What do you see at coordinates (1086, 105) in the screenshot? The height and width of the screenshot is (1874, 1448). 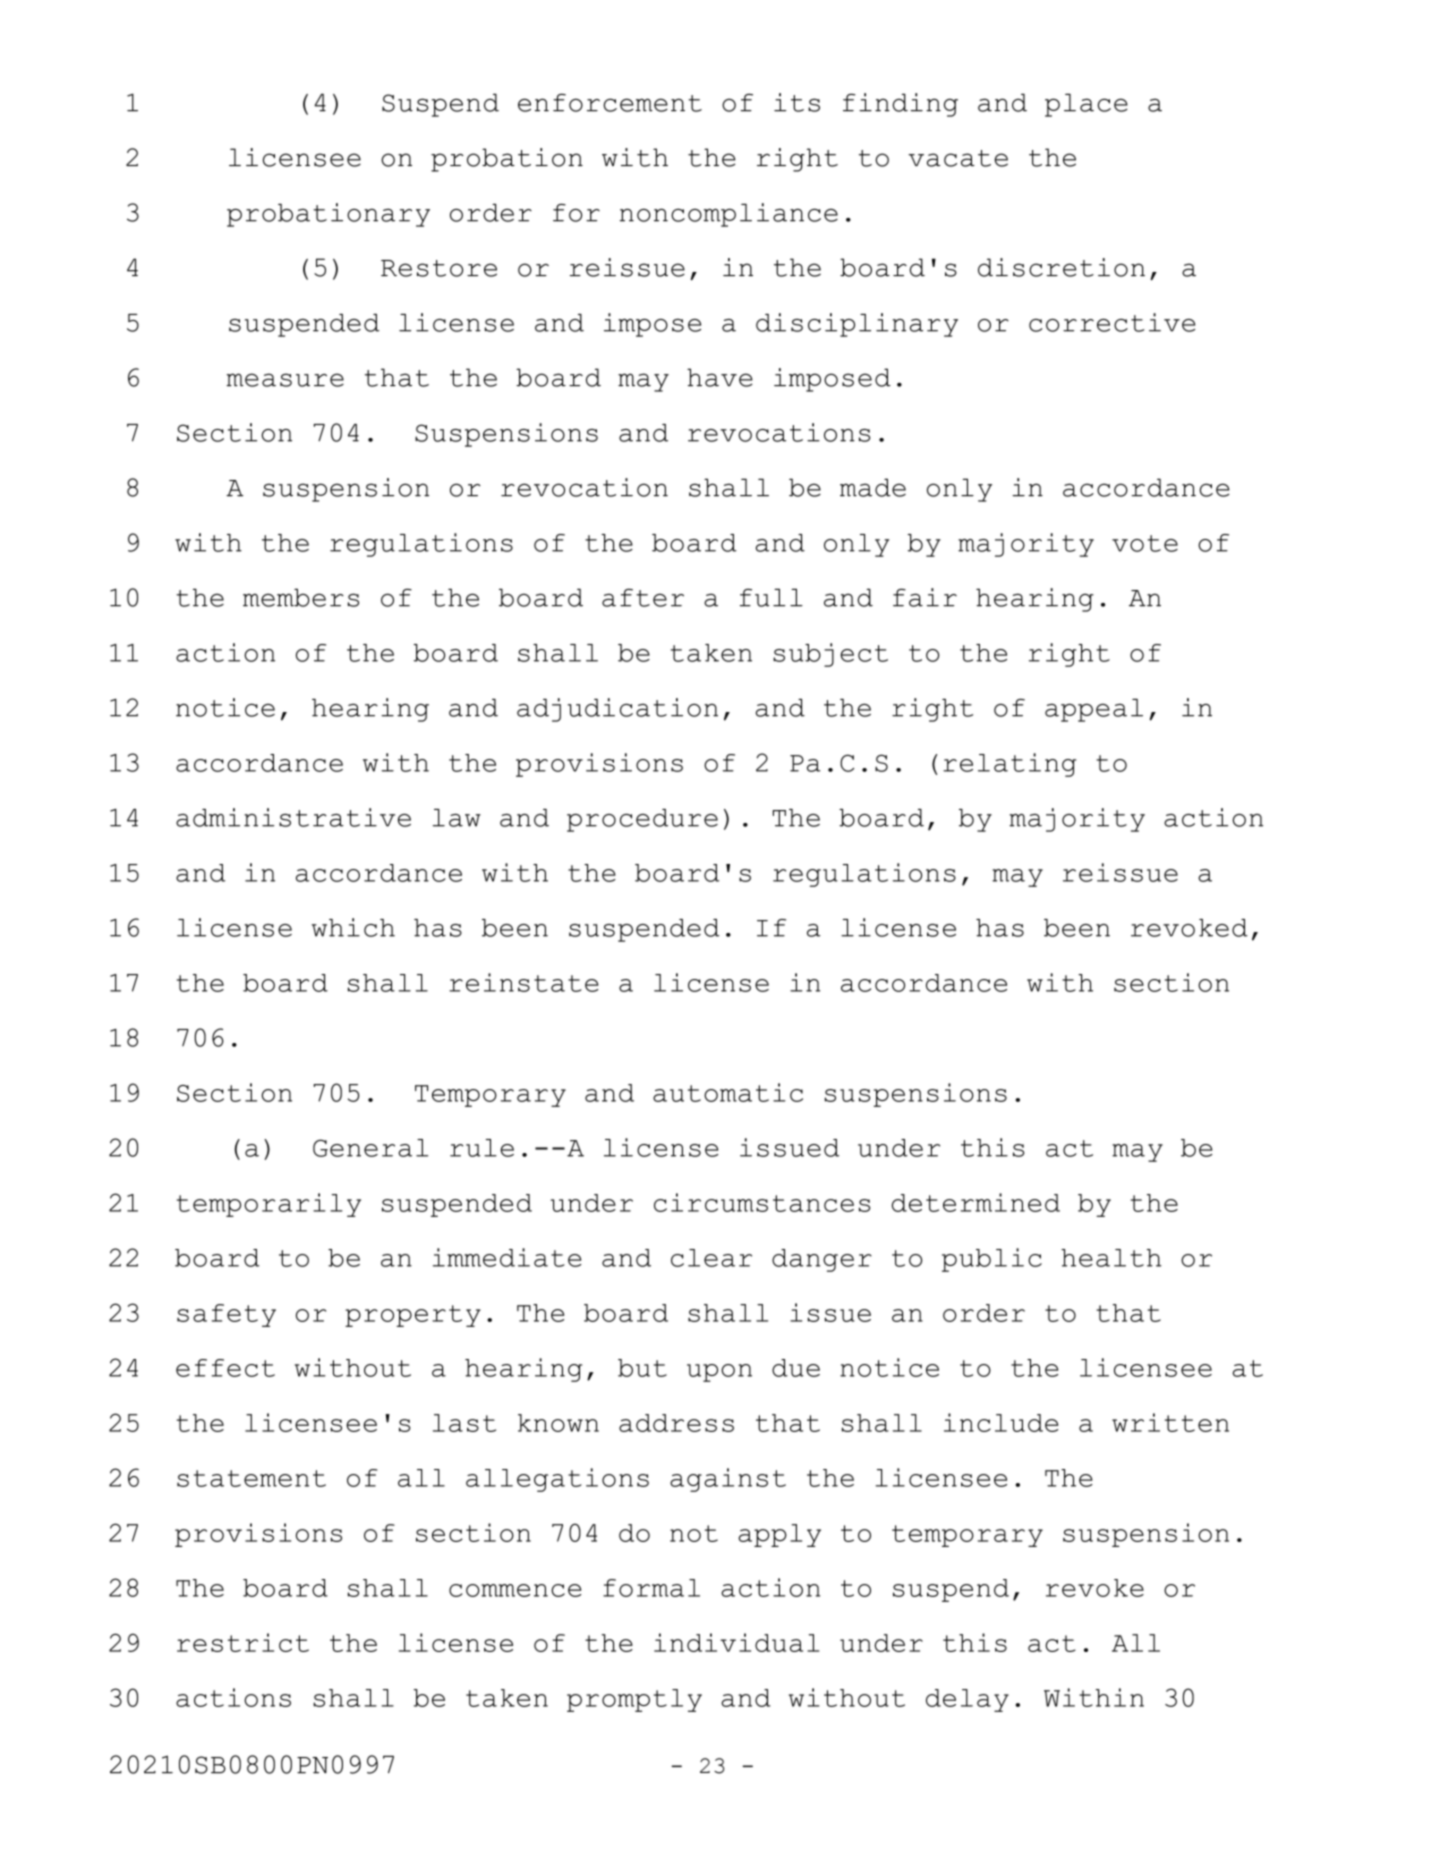 I see `place` at bounding box center [1086, 105].
